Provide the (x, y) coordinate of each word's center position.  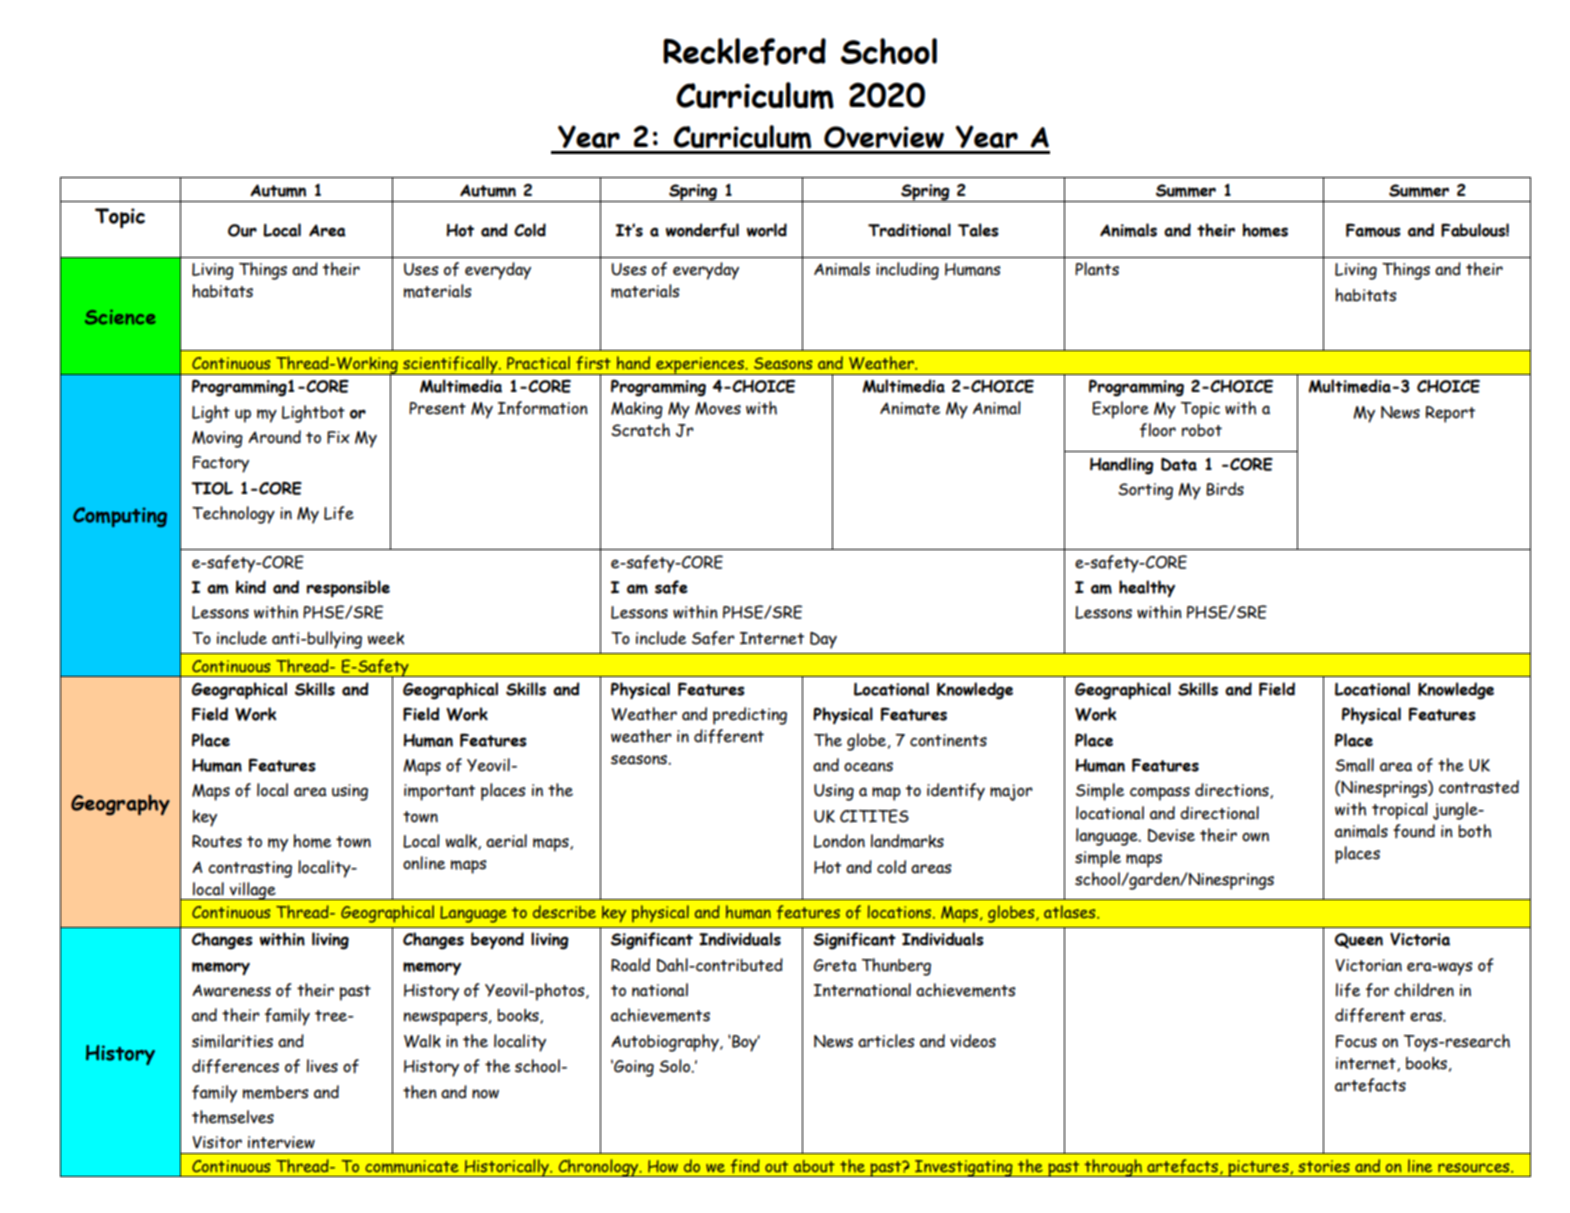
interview (281, 1142)
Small (1354, 765)
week (386, 638)
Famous (1373, 230)
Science (120, 317)
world (767, 230)
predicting (750, 716)
